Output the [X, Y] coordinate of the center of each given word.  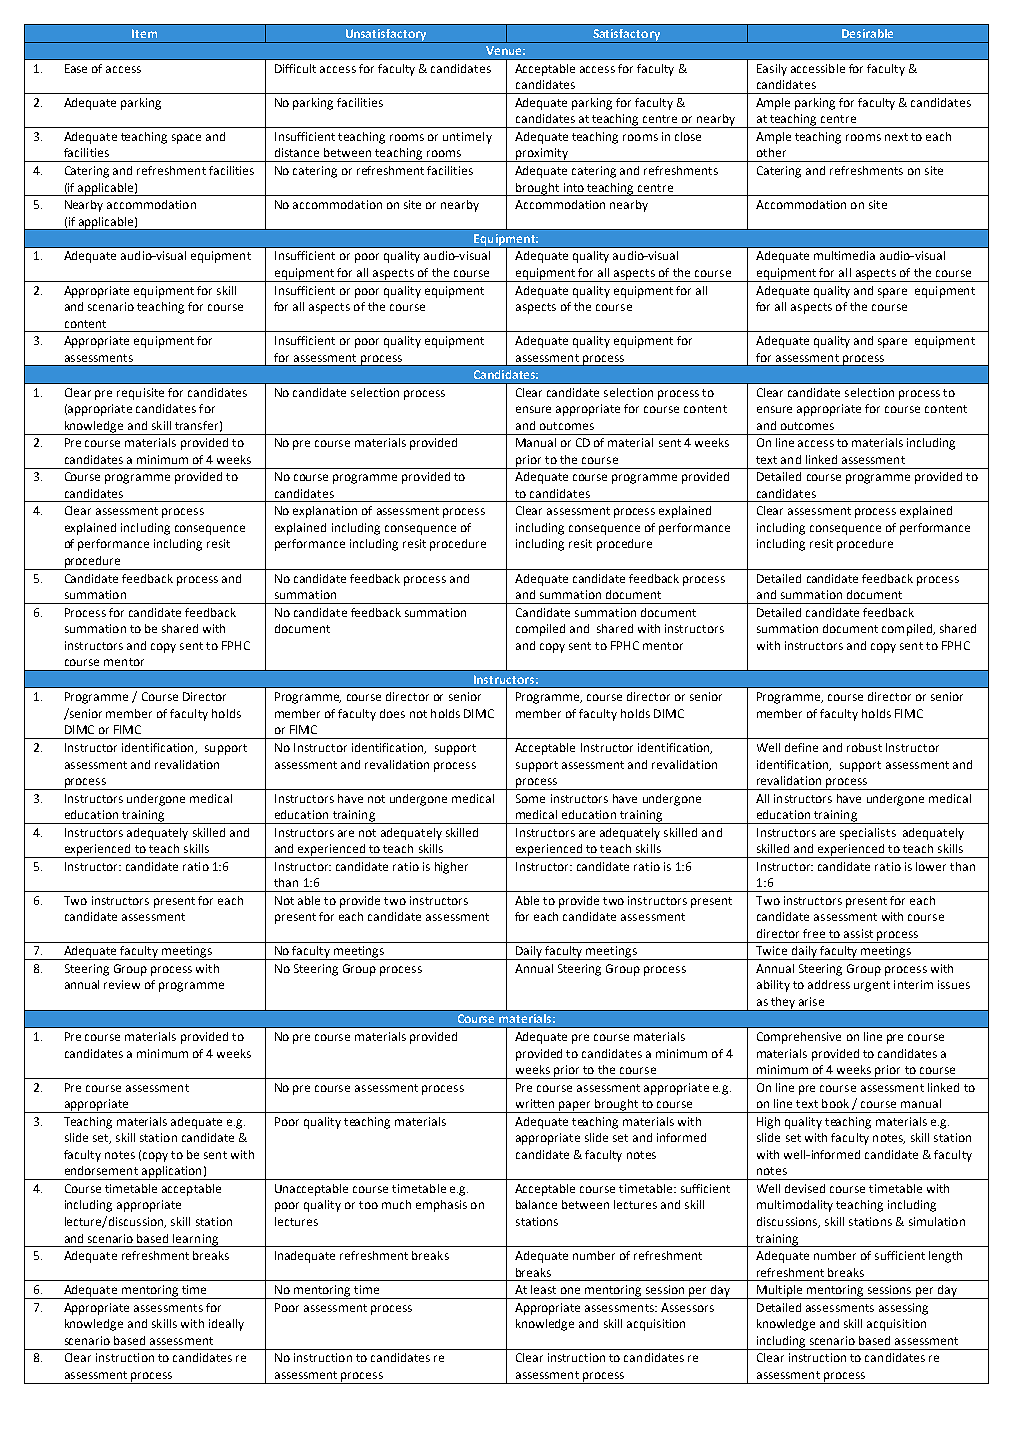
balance [536, 1204]
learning [196, 1240]
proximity [542, 155]
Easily [772, 70]
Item [144, 33]
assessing [903, 1309]
